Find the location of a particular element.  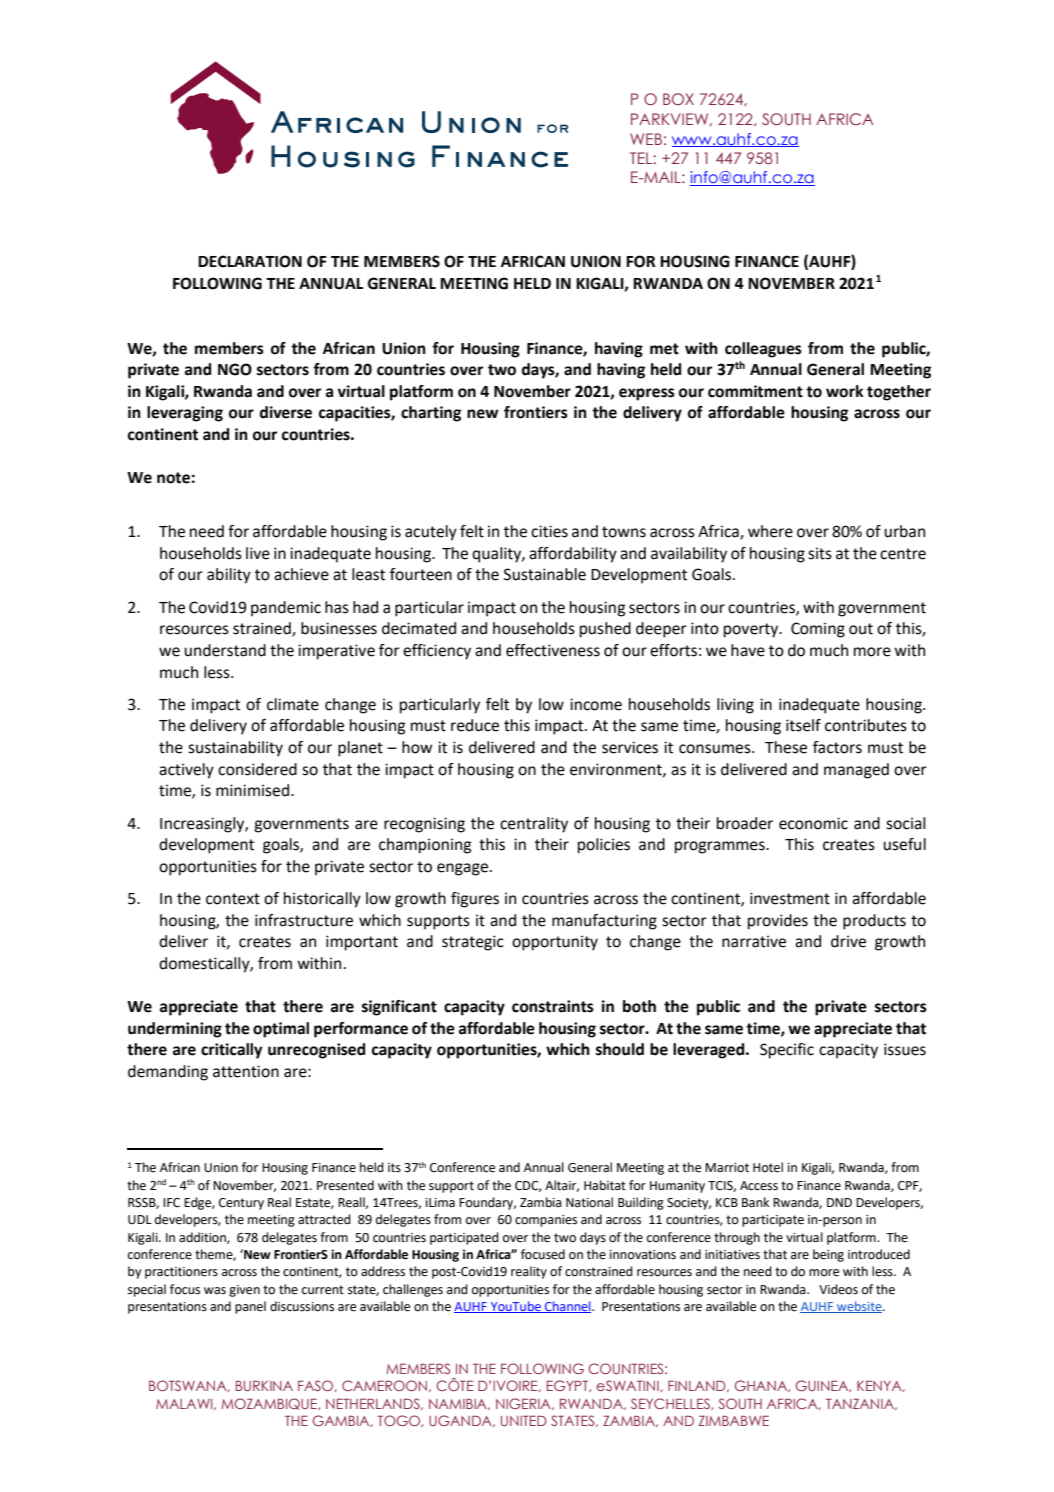

colleagues is located at coordinates (763, 350).
